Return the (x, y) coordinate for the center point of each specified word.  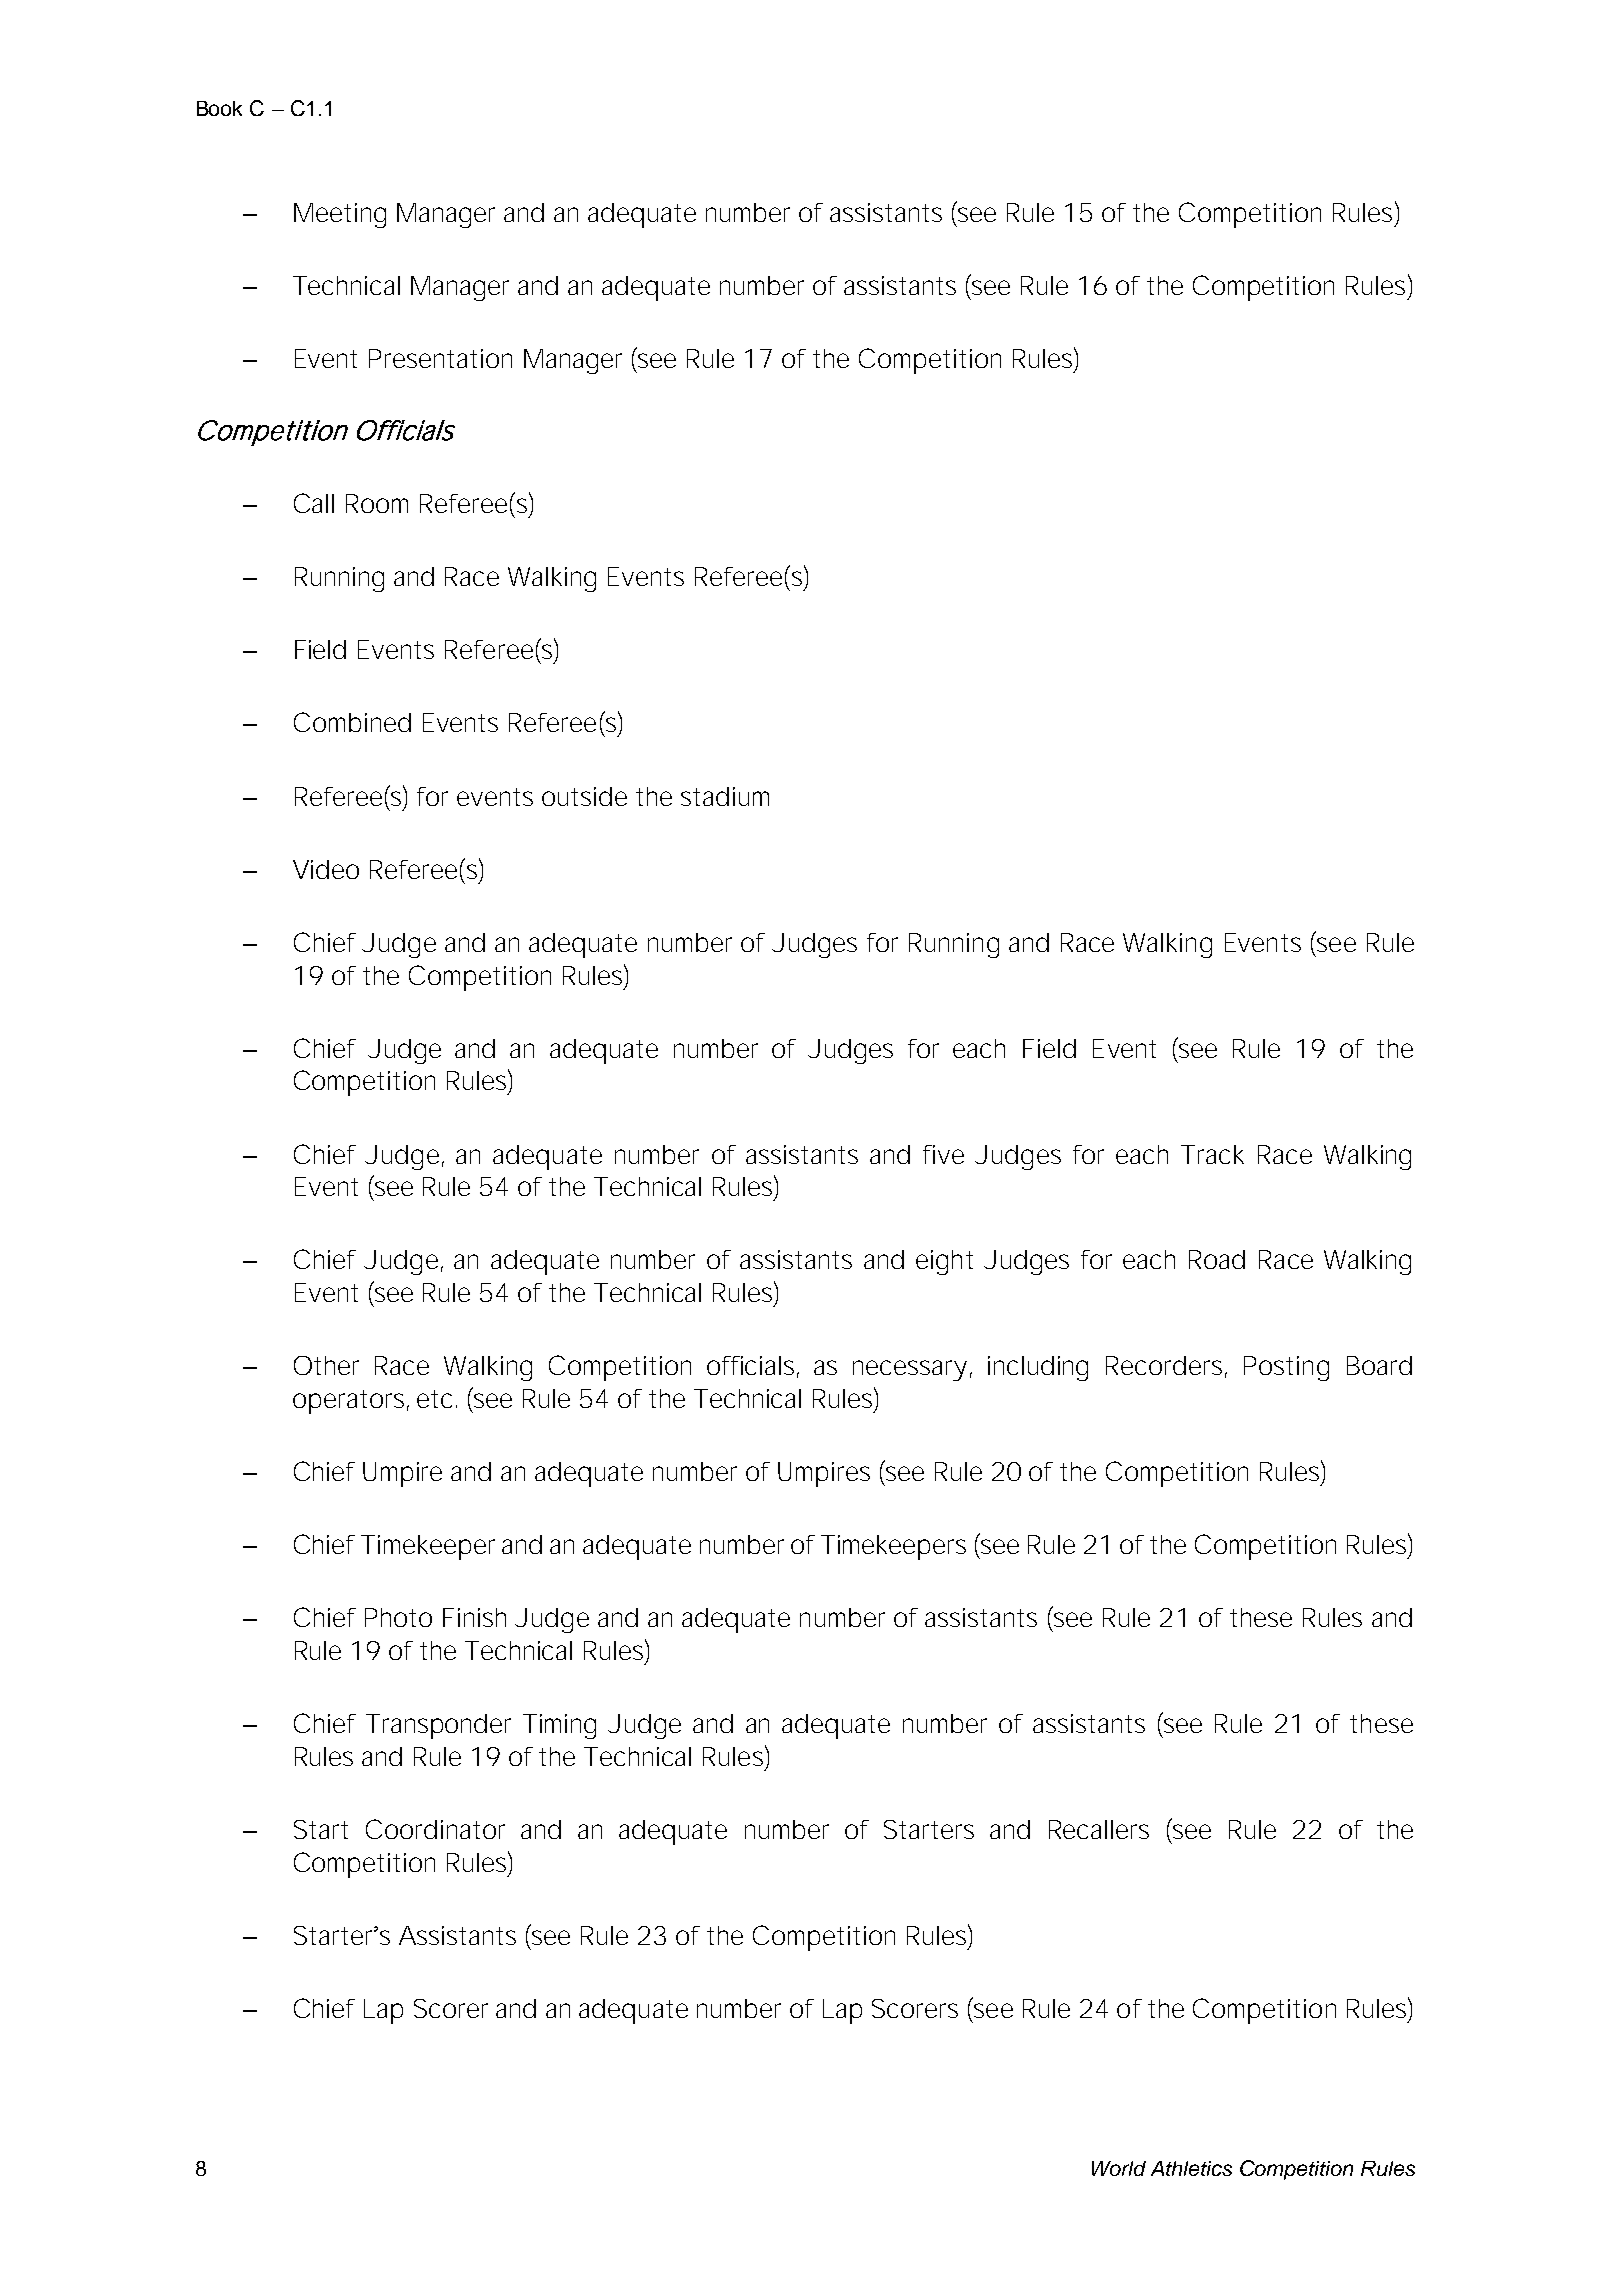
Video (326, 869)
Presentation (440, 358)
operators (351, 1402)
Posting (1286, 1368)
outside (584, 796)
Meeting (340, 215)
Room (377, 503)
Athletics (1191, 2168)
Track (1212, 1154)
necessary (910, 1370)
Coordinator (435, 1829)
